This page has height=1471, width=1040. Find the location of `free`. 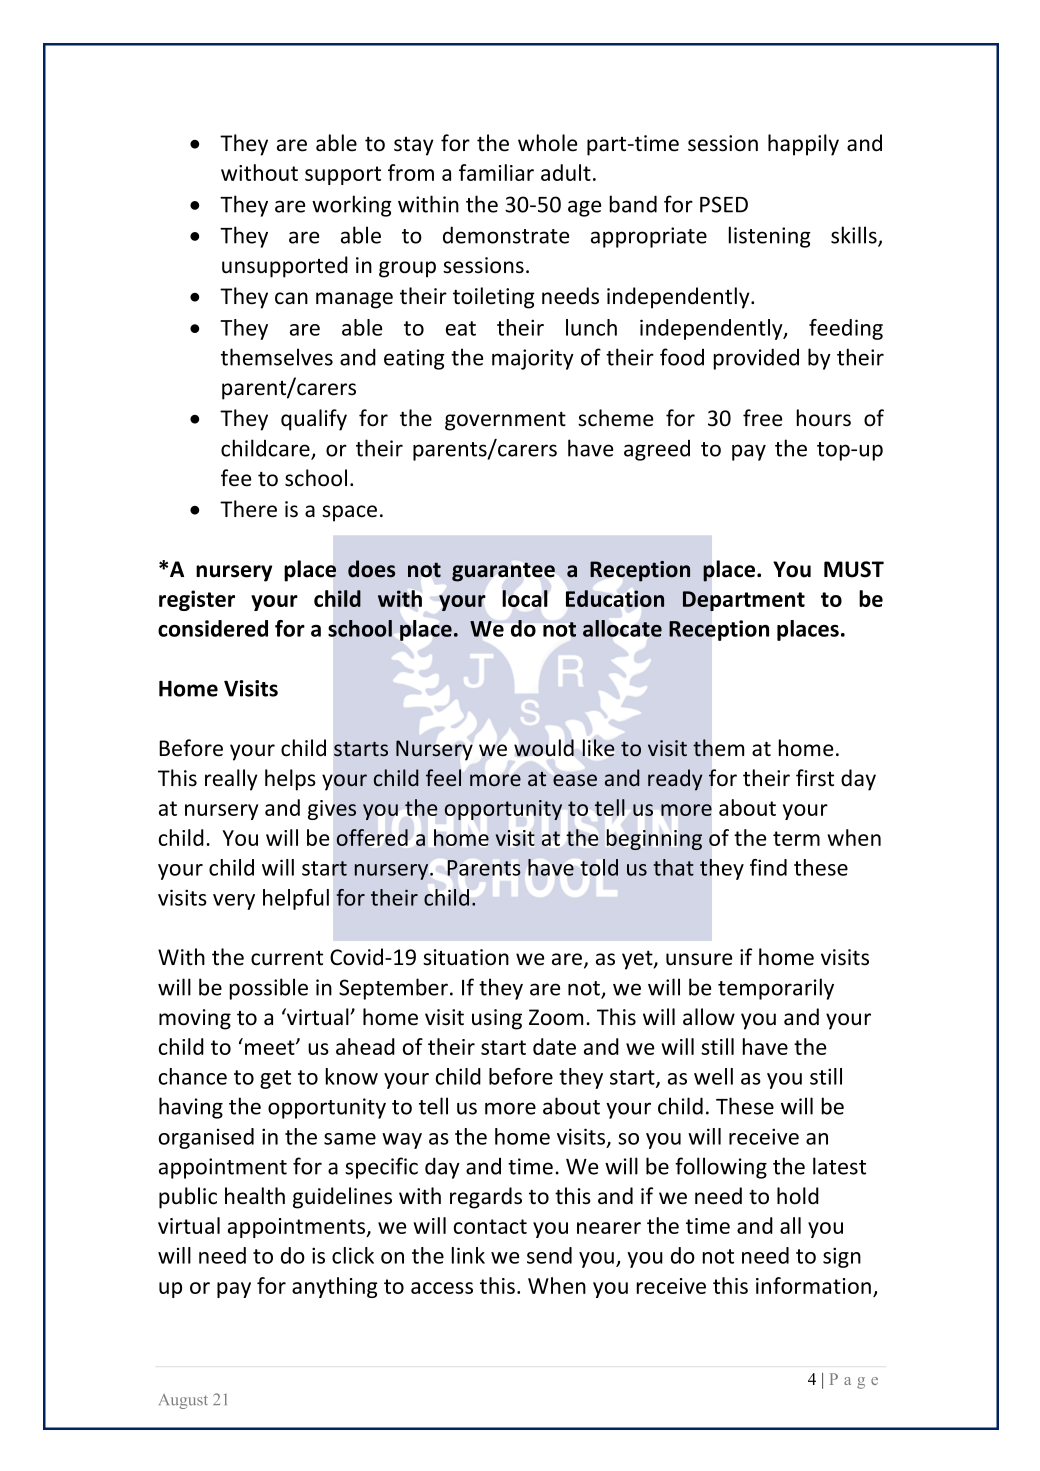

free is located at coordinates (762, 418).
